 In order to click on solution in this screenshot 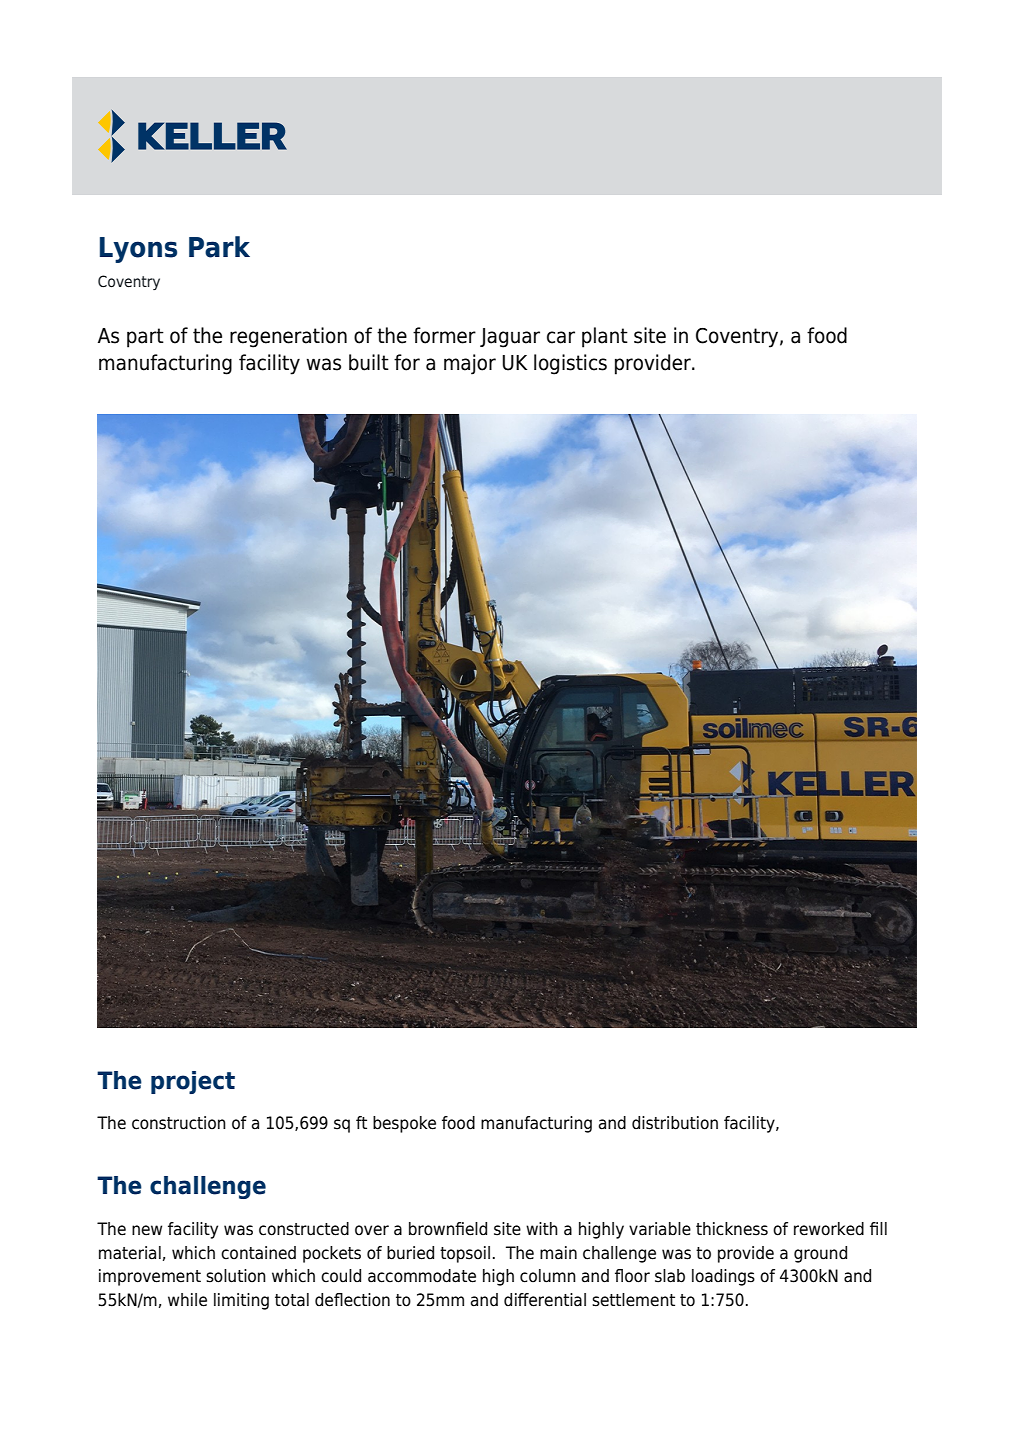, I will do `click(236, 1276)`.
